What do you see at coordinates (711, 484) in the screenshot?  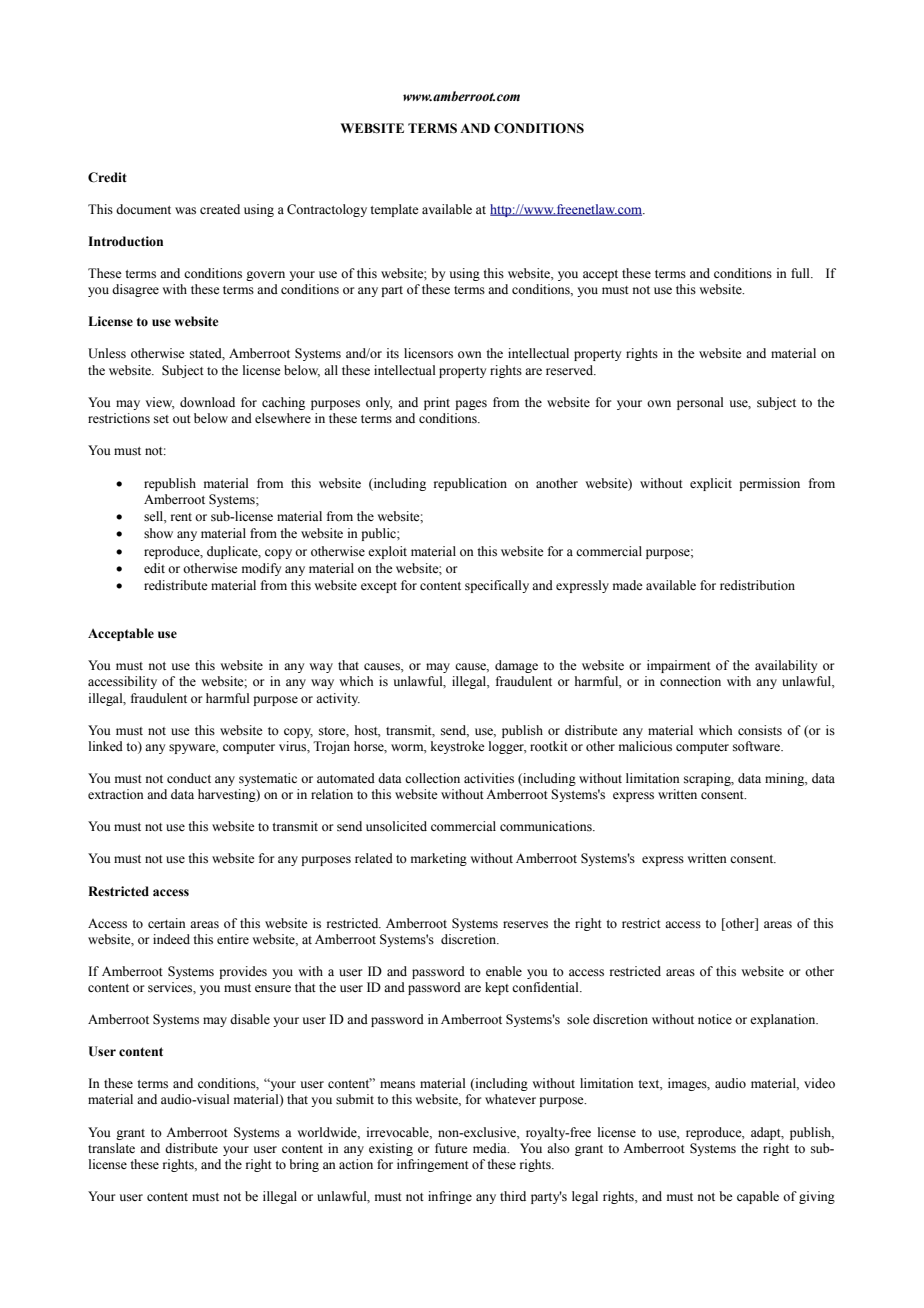 I see `explicit` at bounding box center [711, 484].
